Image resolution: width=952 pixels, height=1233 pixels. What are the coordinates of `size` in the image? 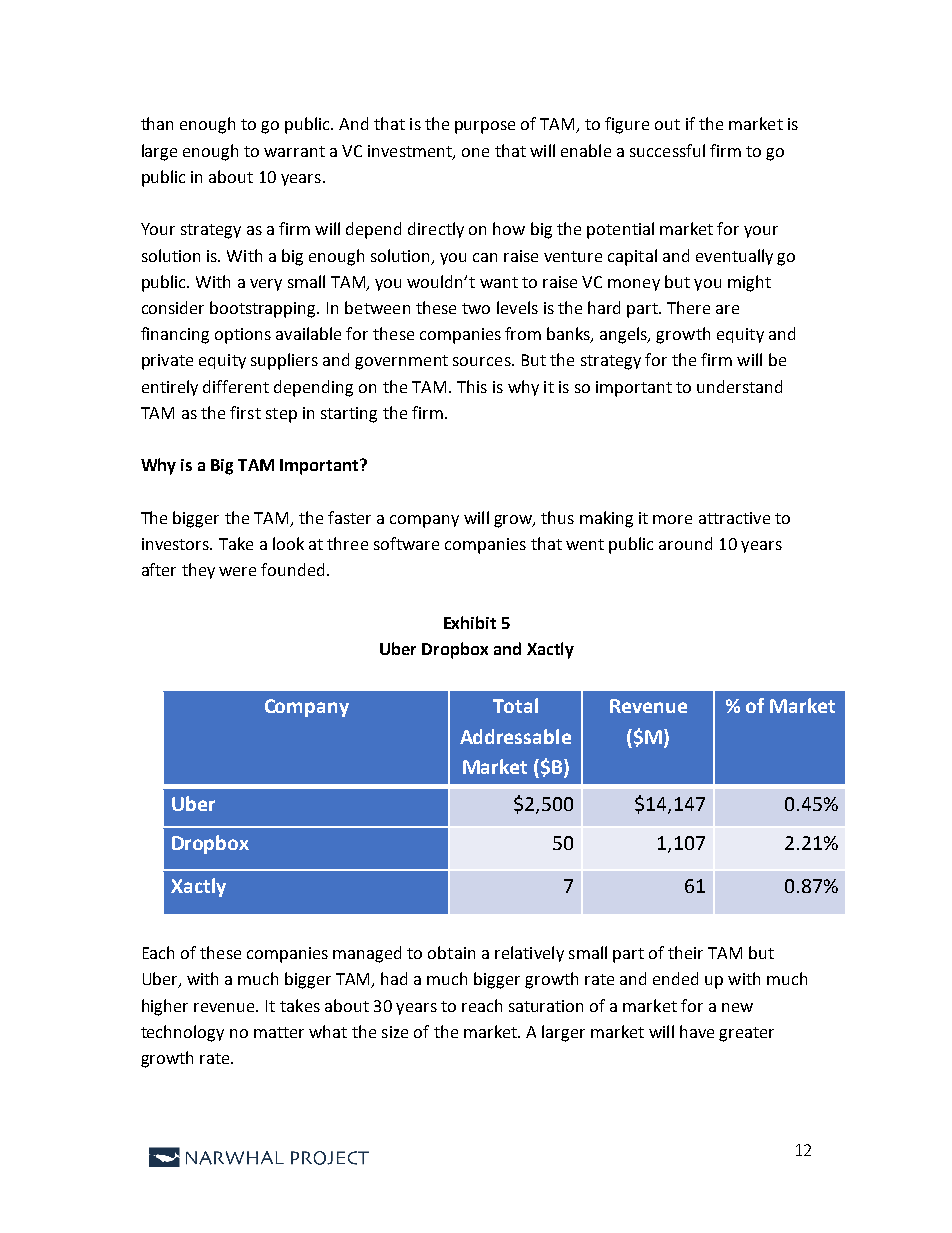 It's located at (395, 1032).
